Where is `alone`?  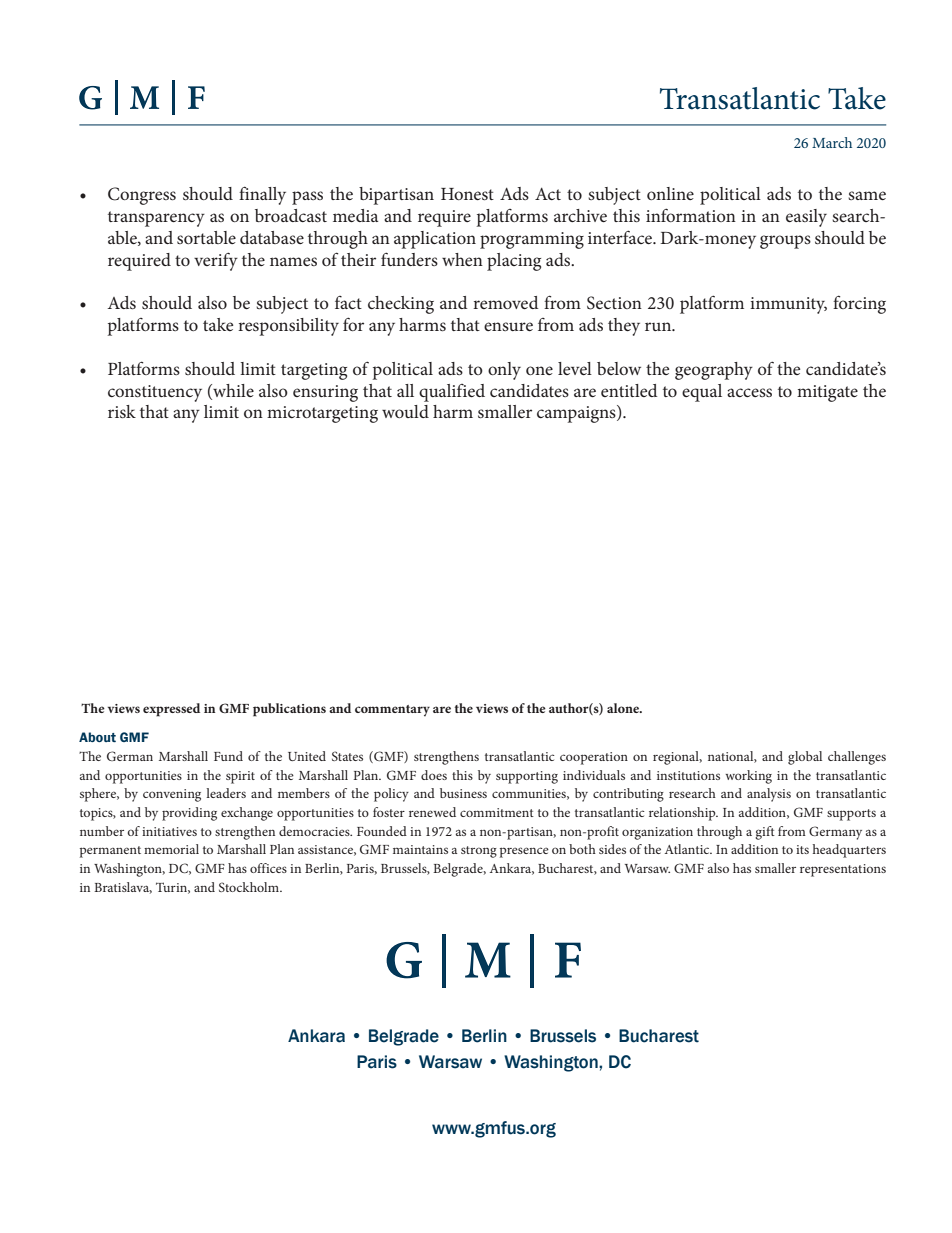
alone is located at coordinates (624, 708).
